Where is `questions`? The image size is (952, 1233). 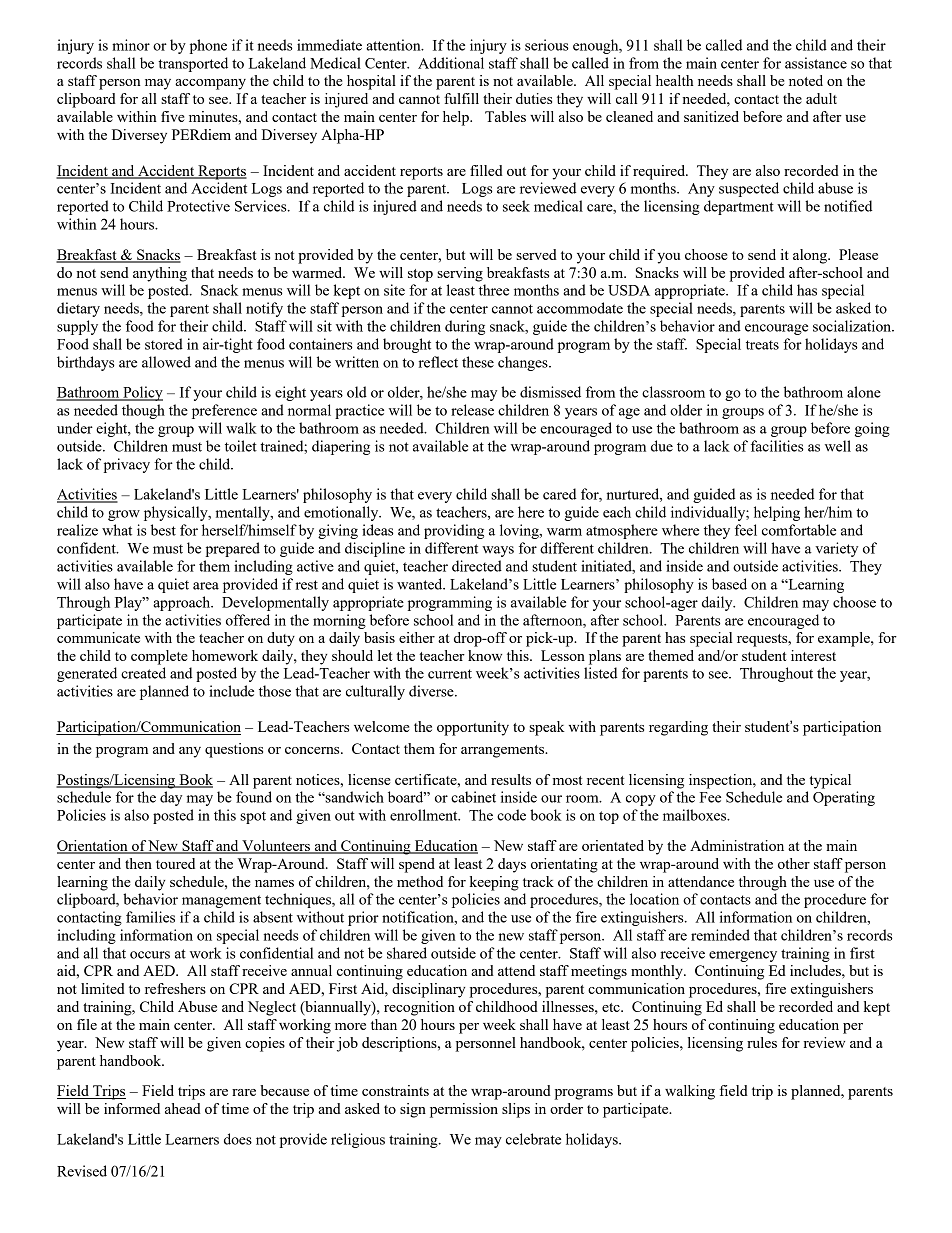 questions is located at coordinates (234, 750).
